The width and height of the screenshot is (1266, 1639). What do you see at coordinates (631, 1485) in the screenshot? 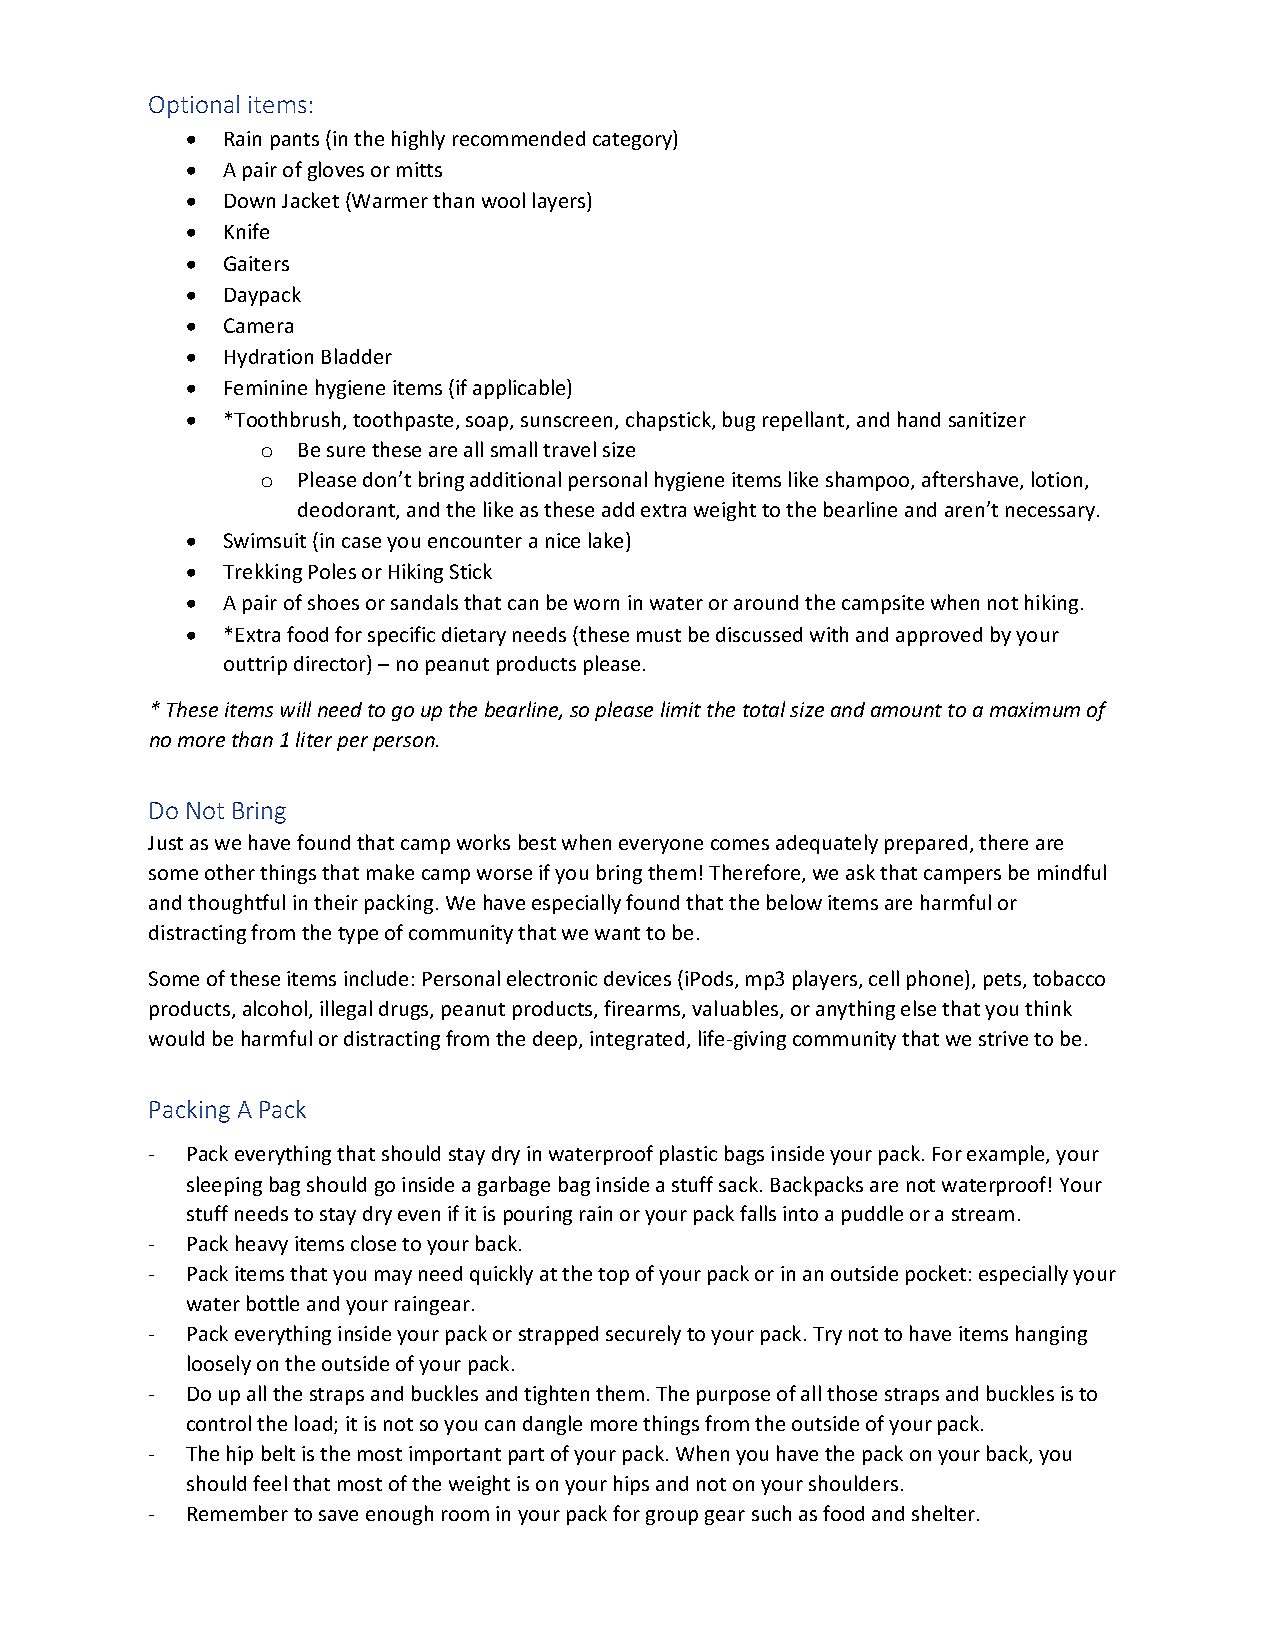
I see `hips` at bounding box center [631, 1485].
